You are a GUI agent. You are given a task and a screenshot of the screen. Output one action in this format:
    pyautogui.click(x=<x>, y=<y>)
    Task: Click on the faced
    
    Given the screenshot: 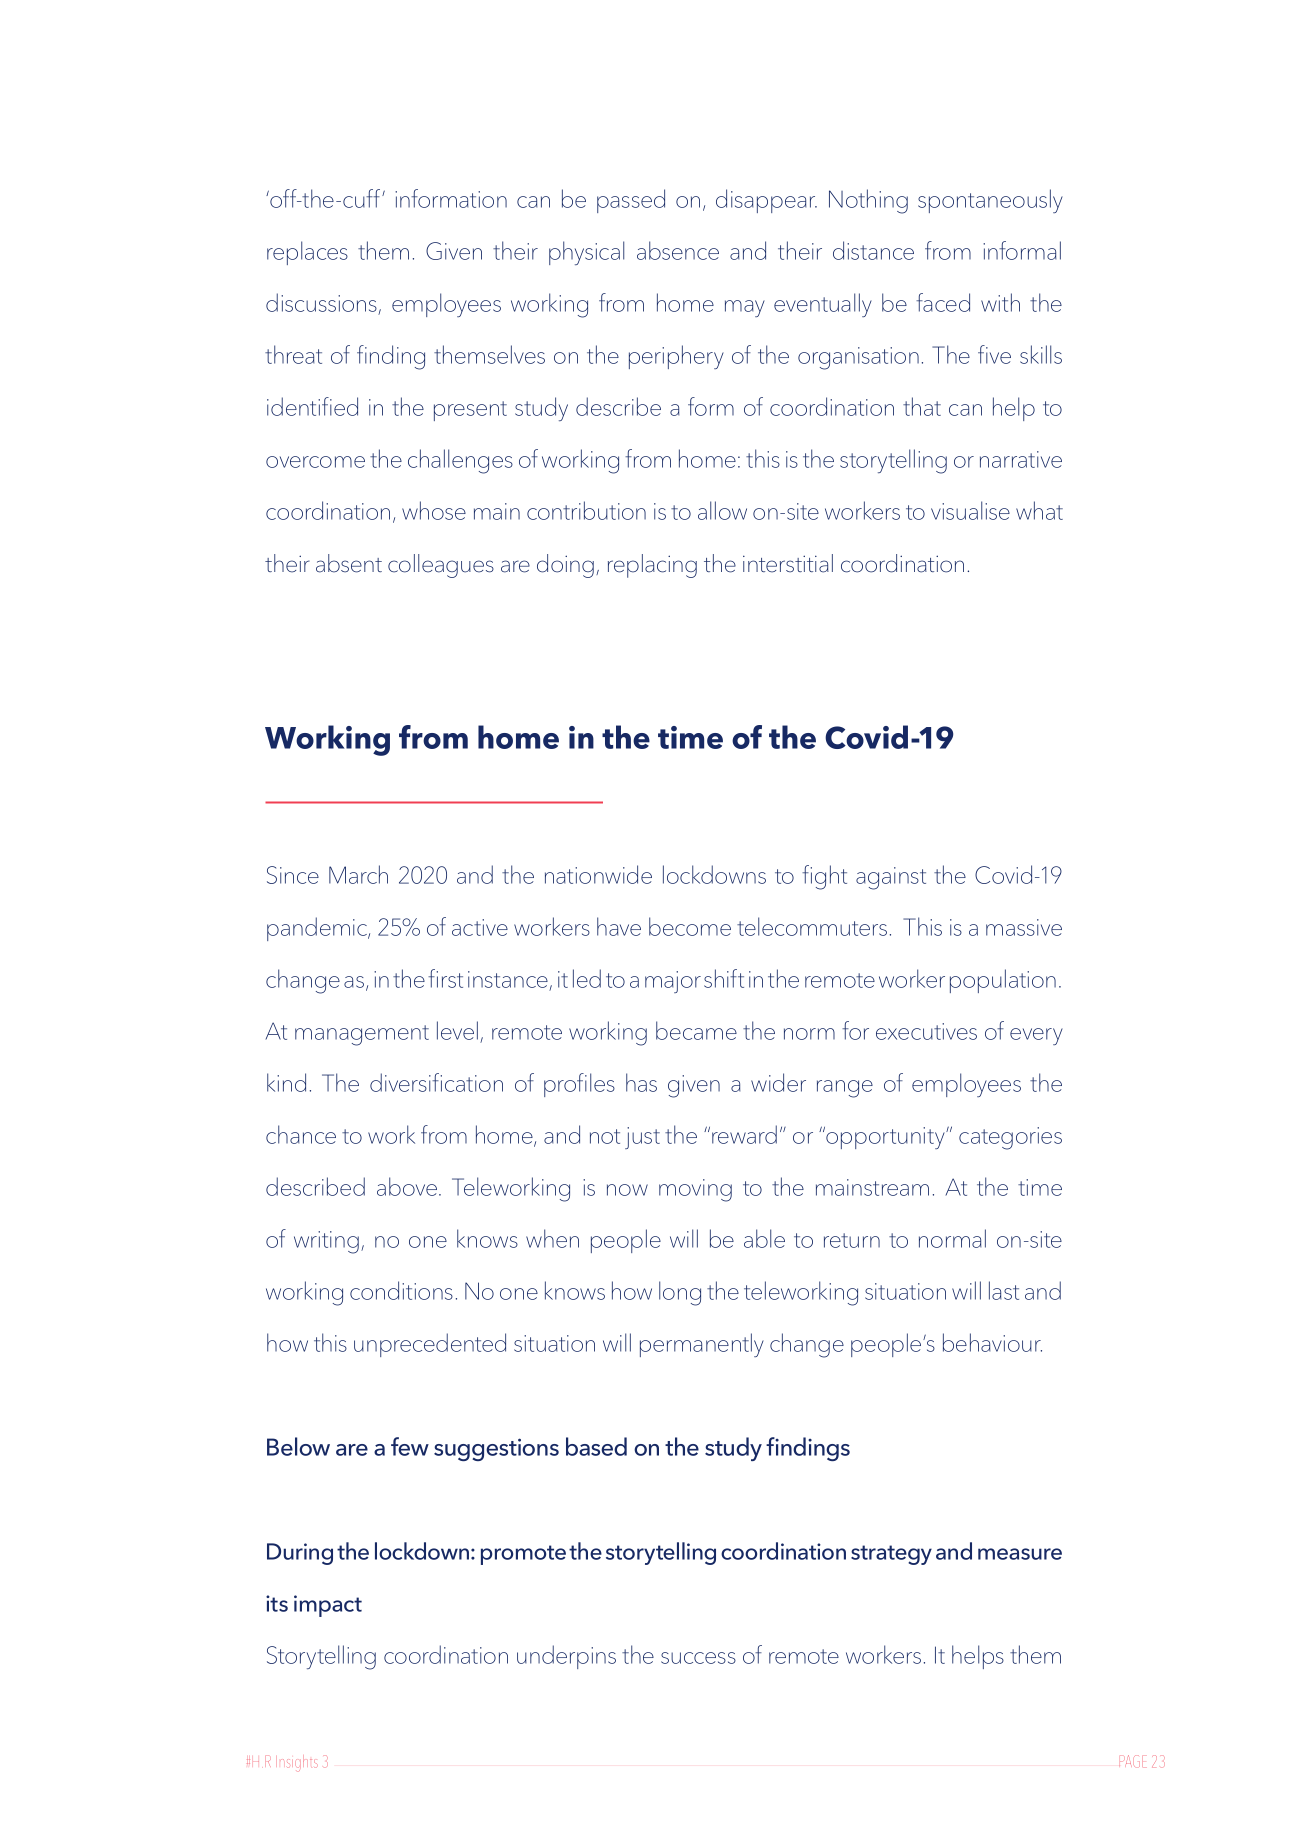 What is the action you would take?
    pyautogui.click(x=943, y=302)
